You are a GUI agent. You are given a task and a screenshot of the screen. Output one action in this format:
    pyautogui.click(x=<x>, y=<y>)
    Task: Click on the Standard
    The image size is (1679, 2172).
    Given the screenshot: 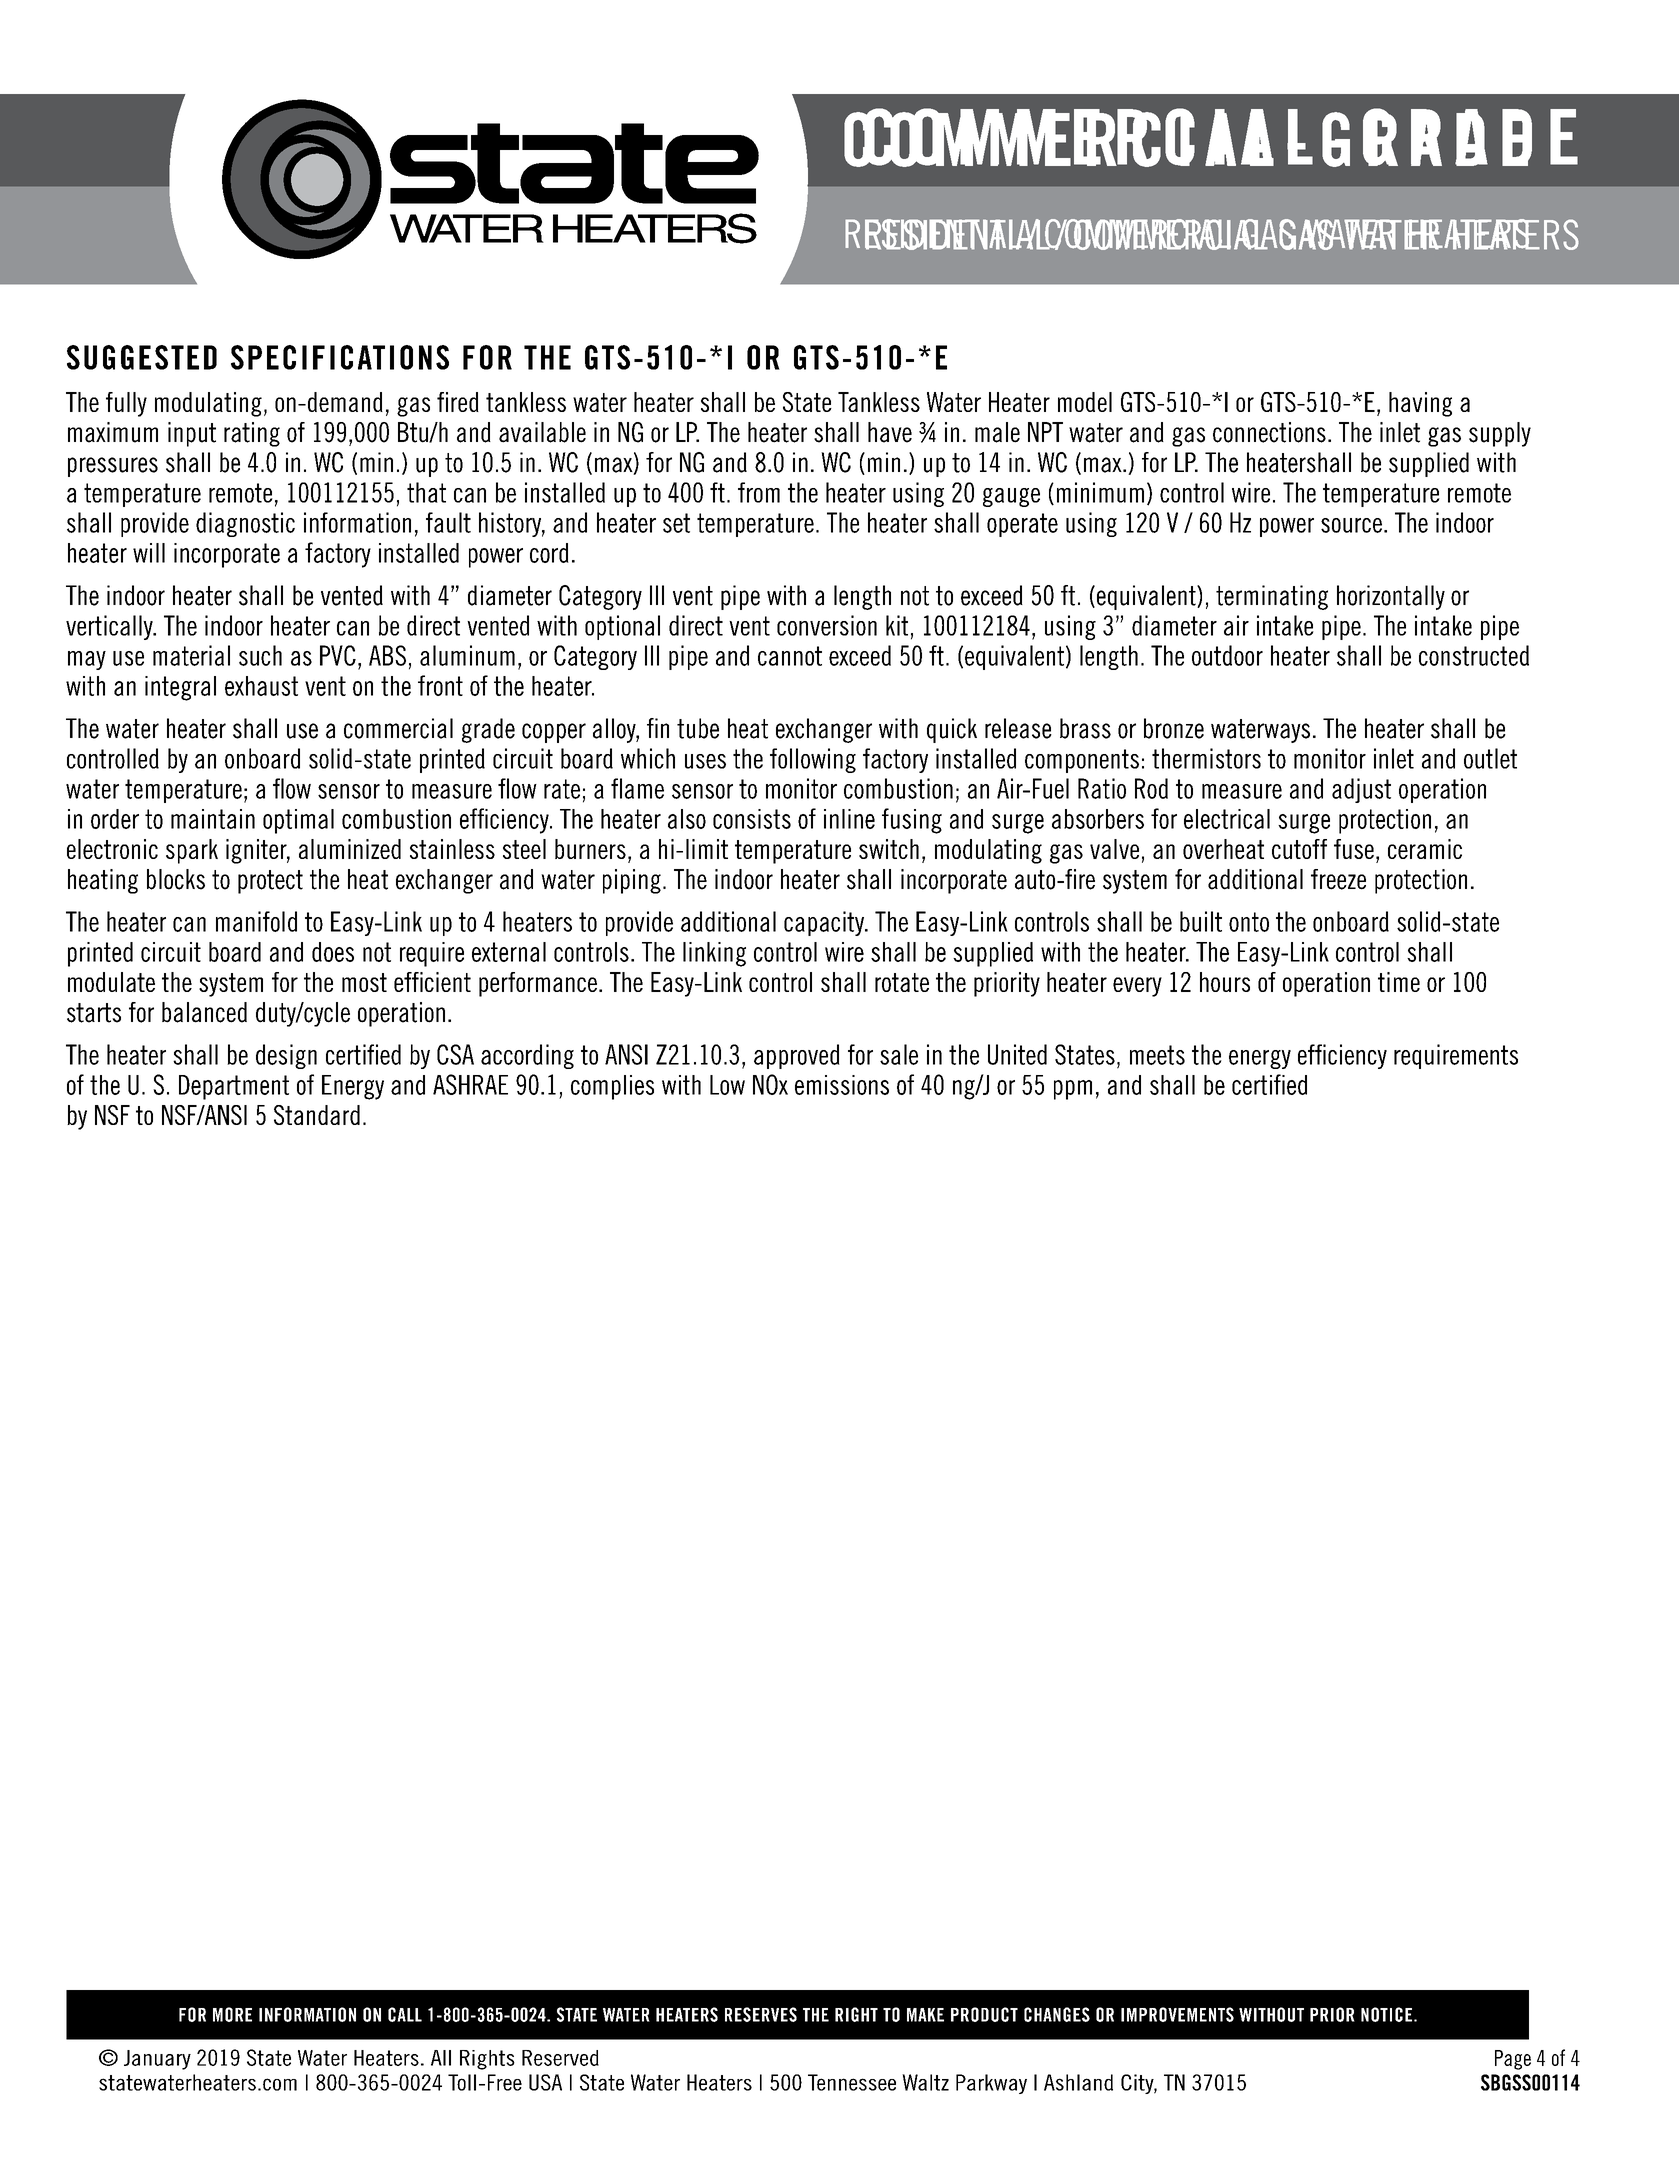 What is the action you would take?
    pyautogui.click(x=317, y=1115)
